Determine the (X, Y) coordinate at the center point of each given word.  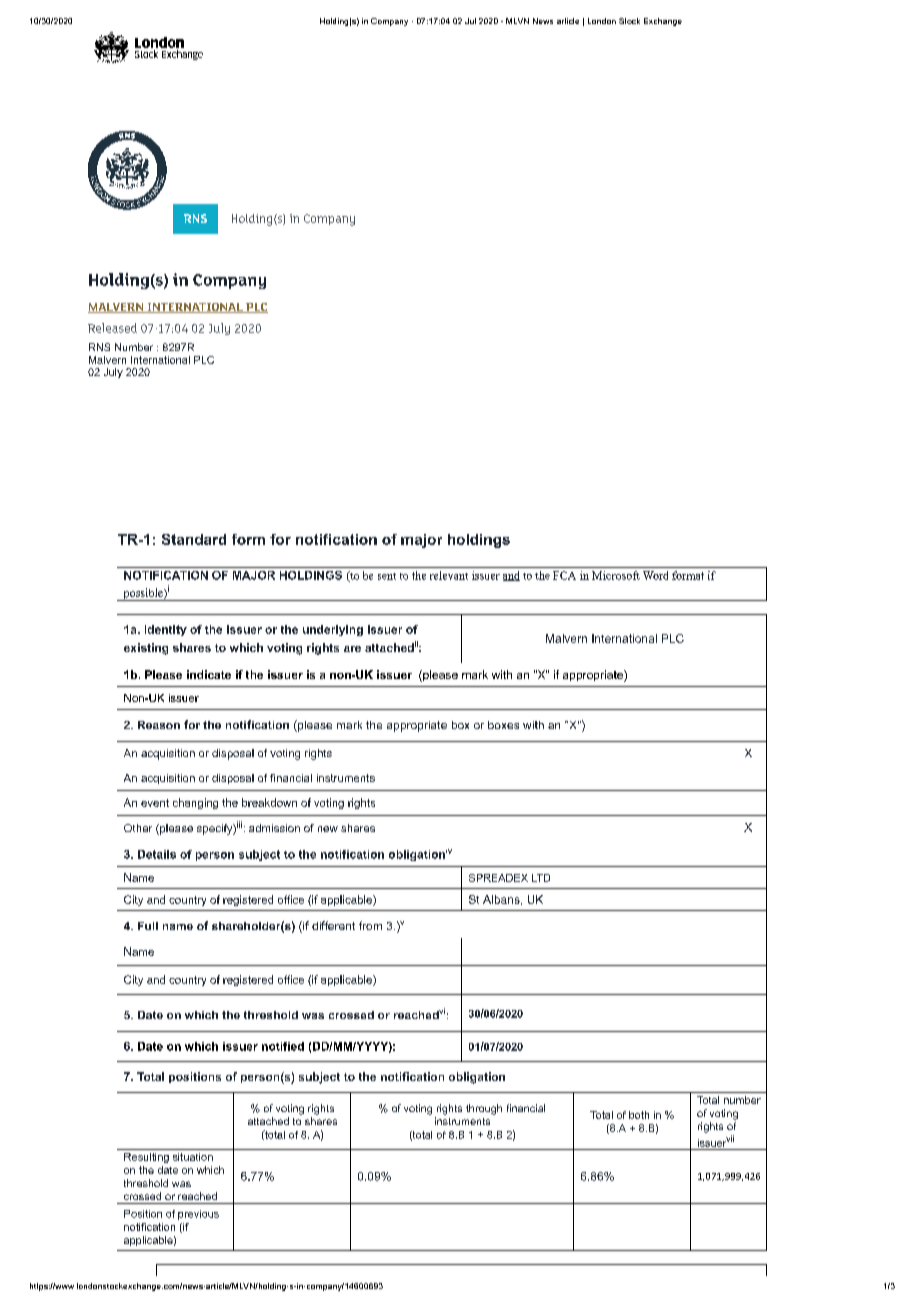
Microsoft (616, 575)
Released (112, 328)
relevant (449, 575)
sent (387, 576)
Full (148, 926)
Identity (166, 630)
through (484, 1109)
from (370, 925)
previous (198, 1215)
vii (729, 1139)
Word (655, 575)
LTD (541, 878)
